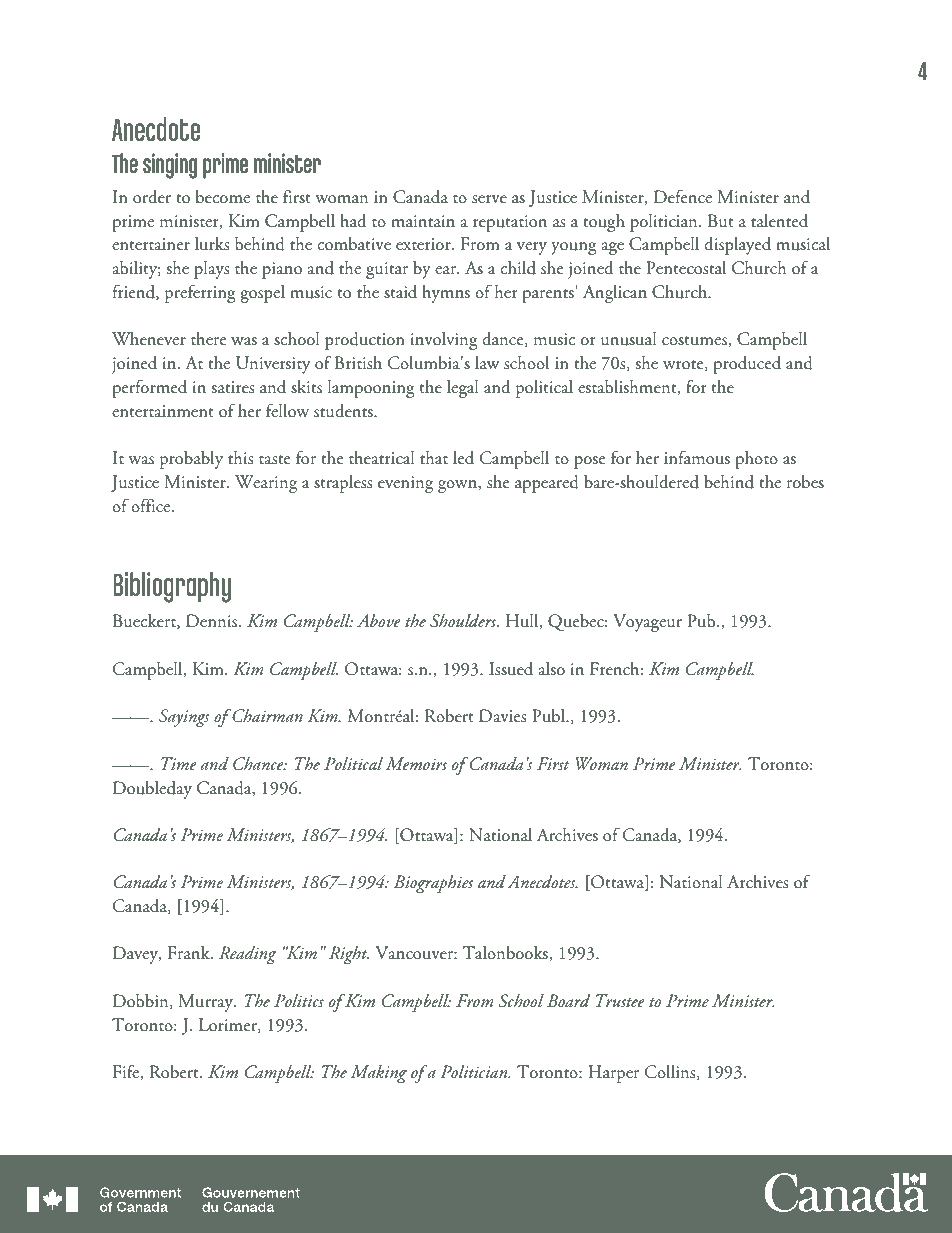 Image resolution: width=952 pixels, height=1233 pixels. What do you see at coordinates (489, 199) in the screenshot?
I see `serve` at bounding box center [489, 199].
